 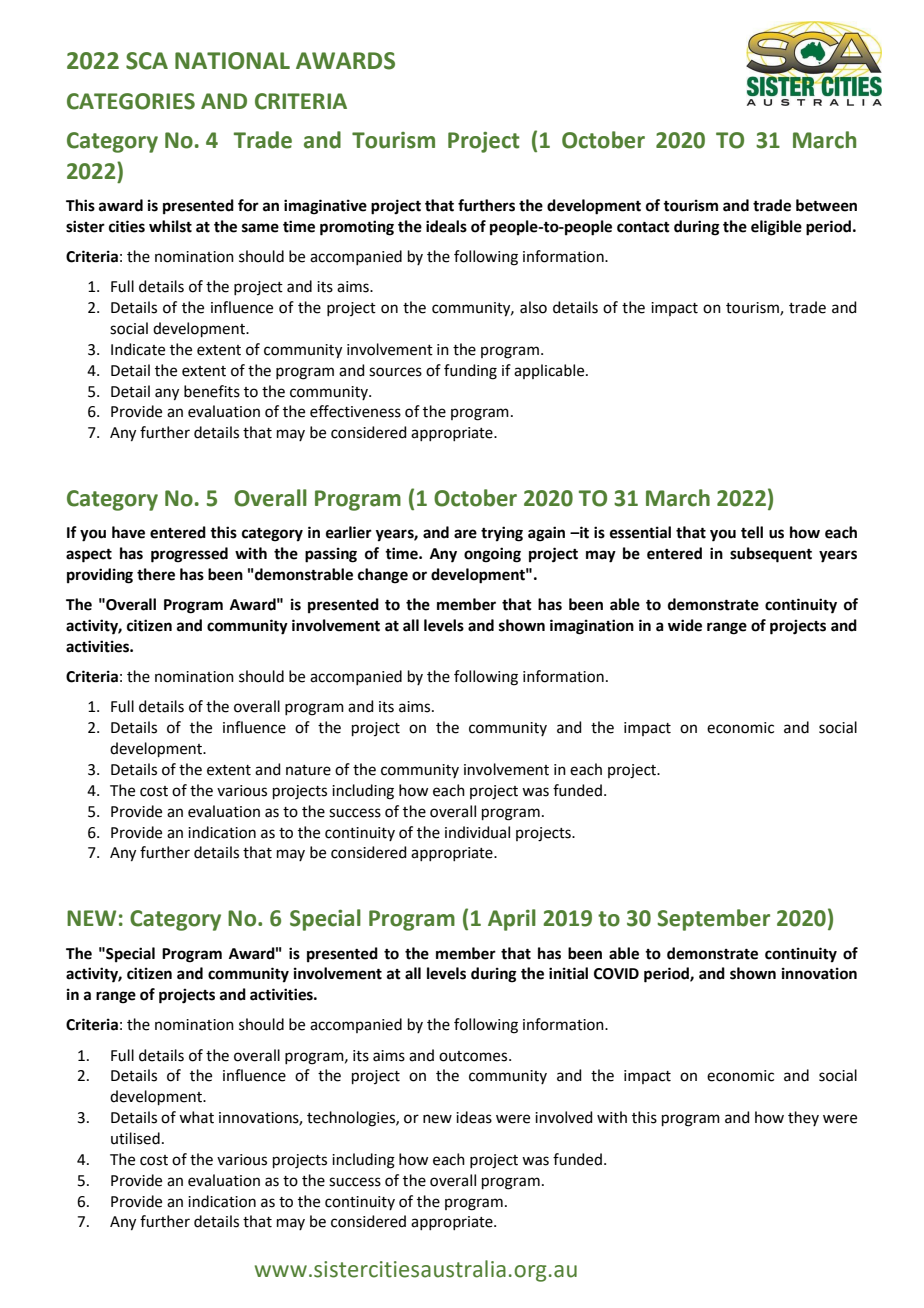 What do you see at coordinates (592, 627) in the screenshot?
I see `imagination` at bounding box center [592, 627].
